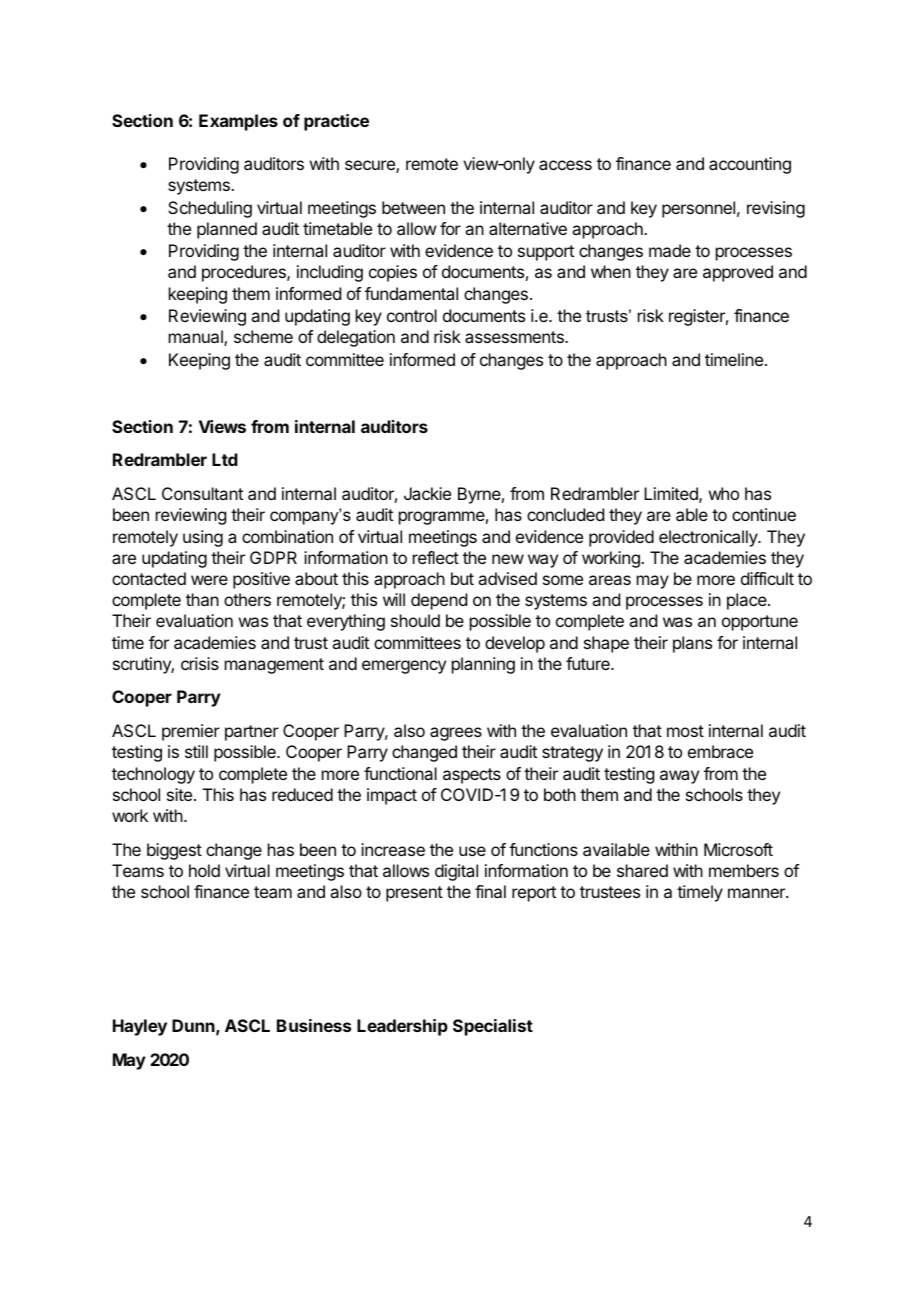 This screenshot has height=1308, width=924. Describe the element at coordinates (750, 165) in the screenshot. I see `accounting` at that location.
